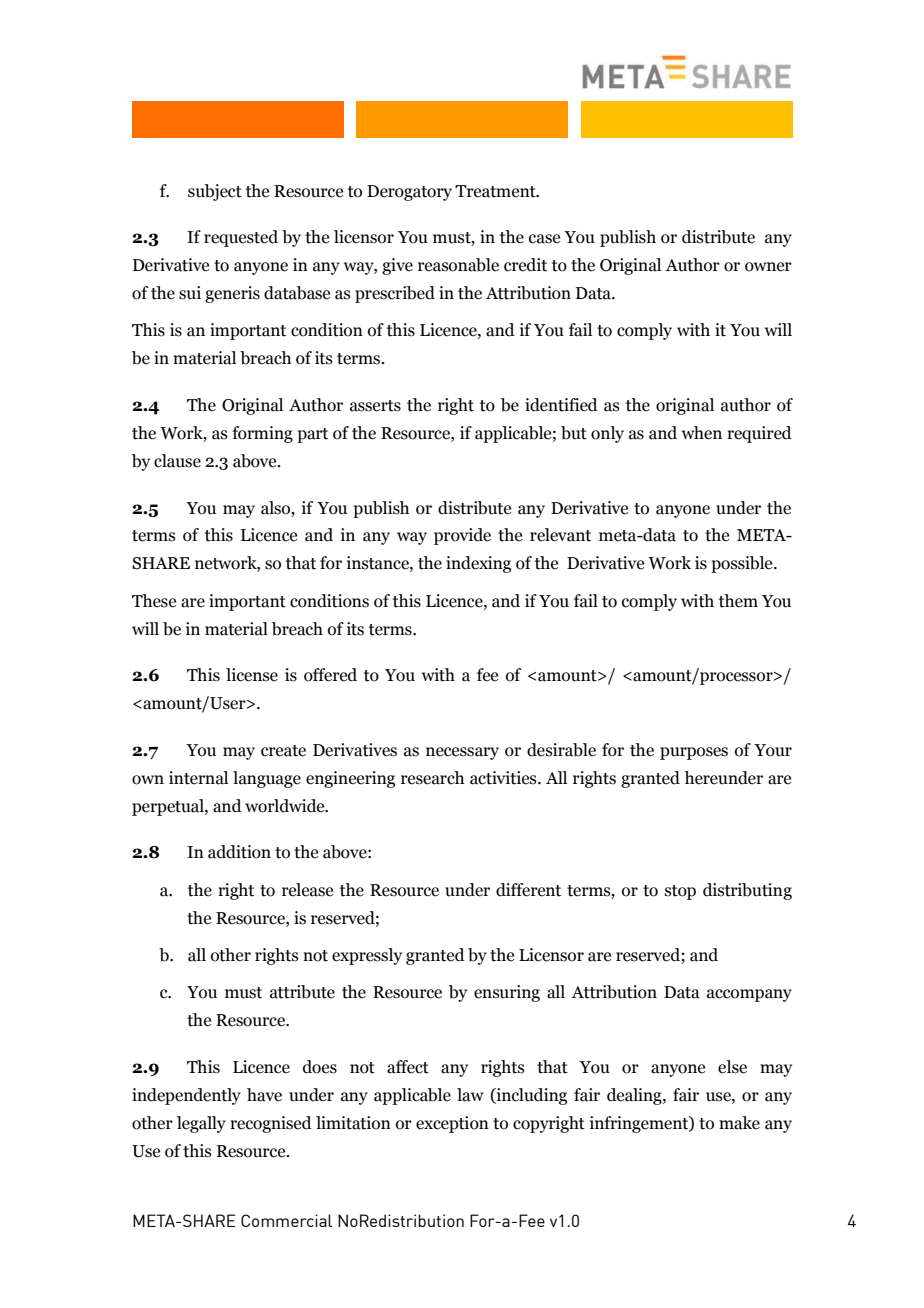 Image resolution: width=924 pixels, height=1308 pixels. What do you see at coordinates (462, 536) in the page?
I see `provide` at bounding box center [462, 536].
